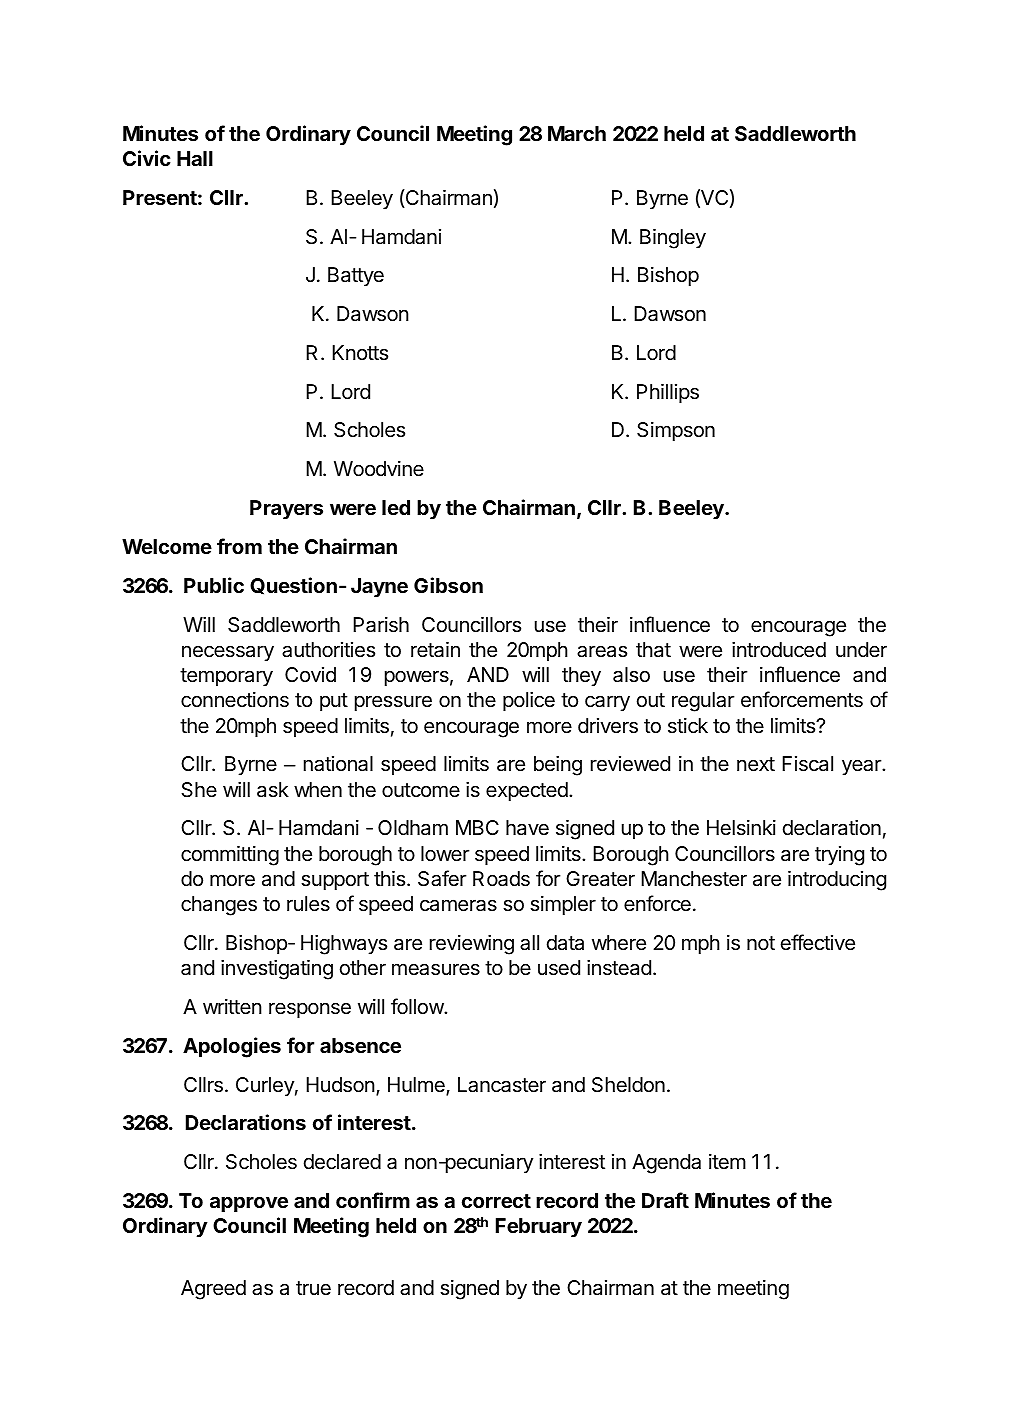 This page has height=1427, width=1009. Describe the element at coordinates (219, 906) in the page. I see `changes` at that location.
